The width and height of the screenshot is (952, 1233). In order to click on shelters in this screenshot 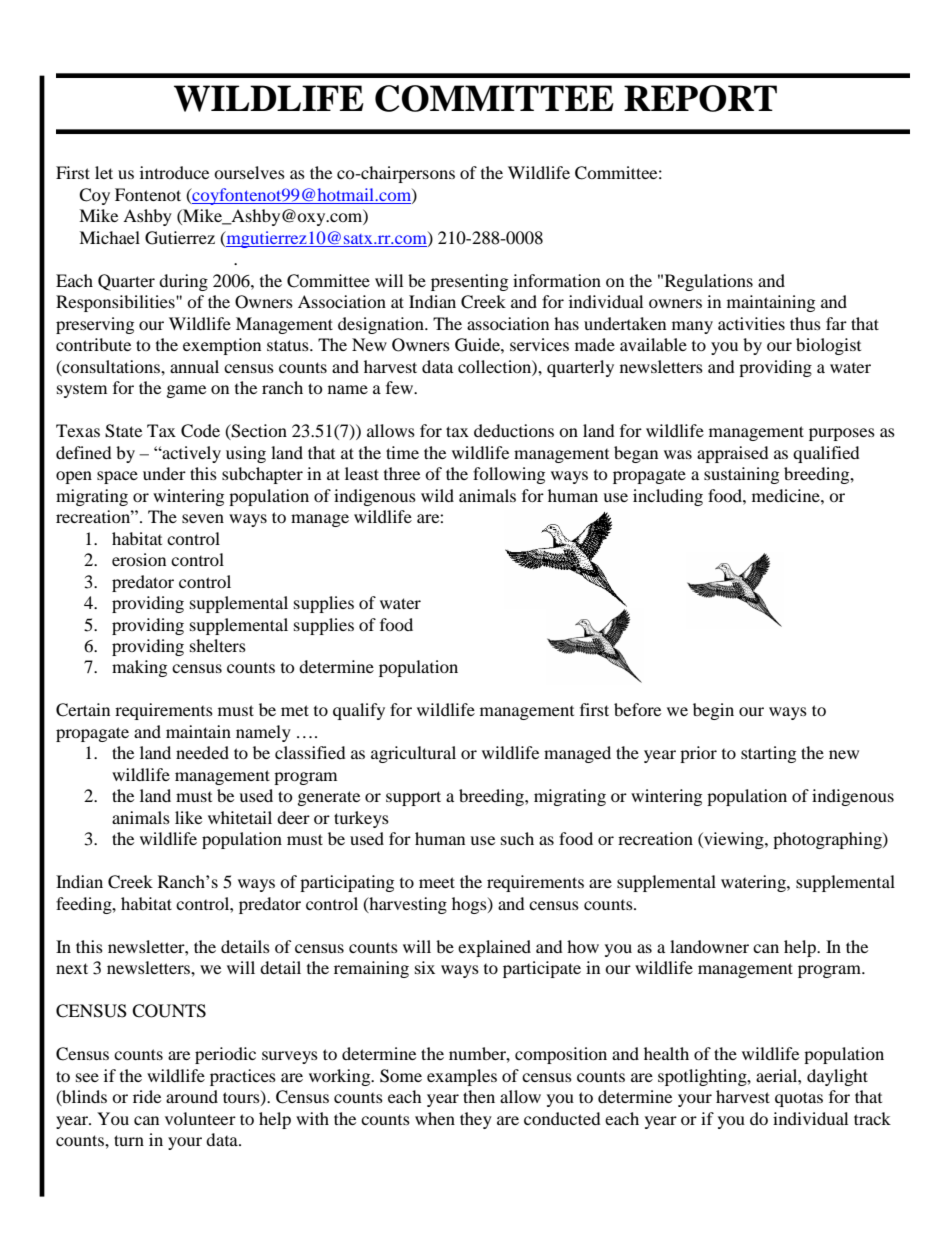, I will do `click(218, 645)`.
